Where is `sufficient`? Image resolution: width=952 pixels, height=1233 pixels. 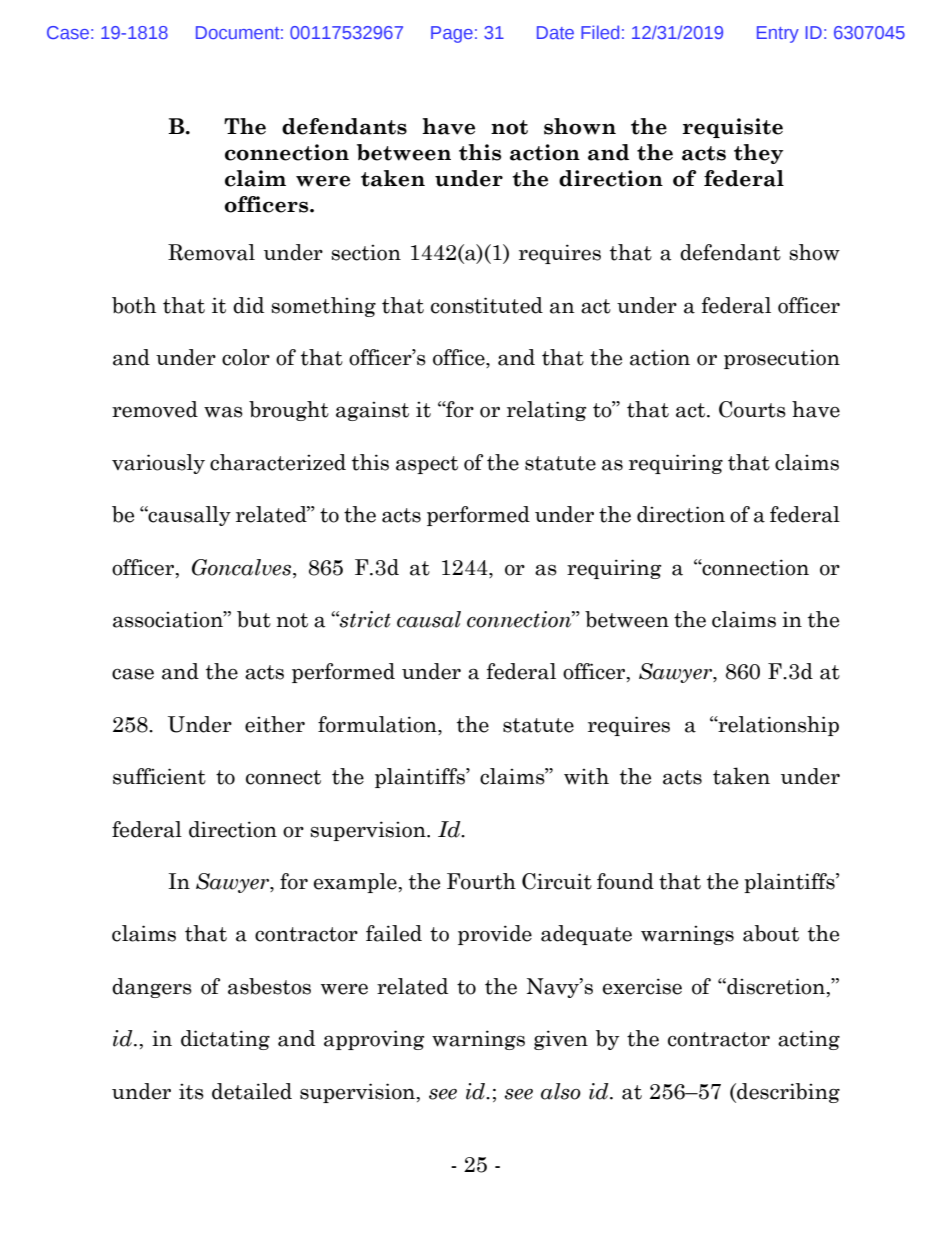 sufficient is located at coordinates (159, 776).
